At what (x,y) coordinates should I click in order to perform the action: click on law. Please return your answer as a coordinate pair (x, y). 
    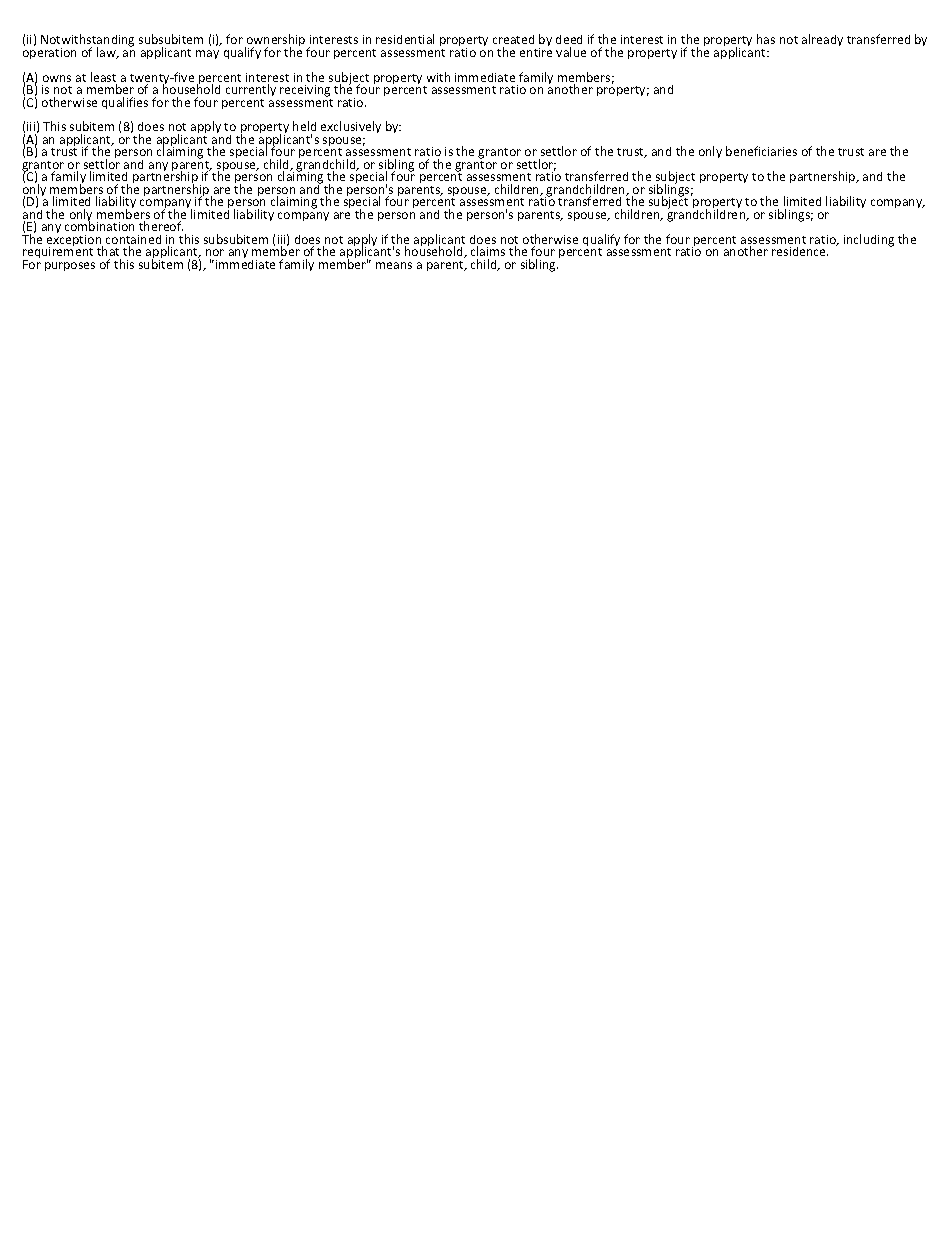
    Looking at the image, I should click on (107, 53).
